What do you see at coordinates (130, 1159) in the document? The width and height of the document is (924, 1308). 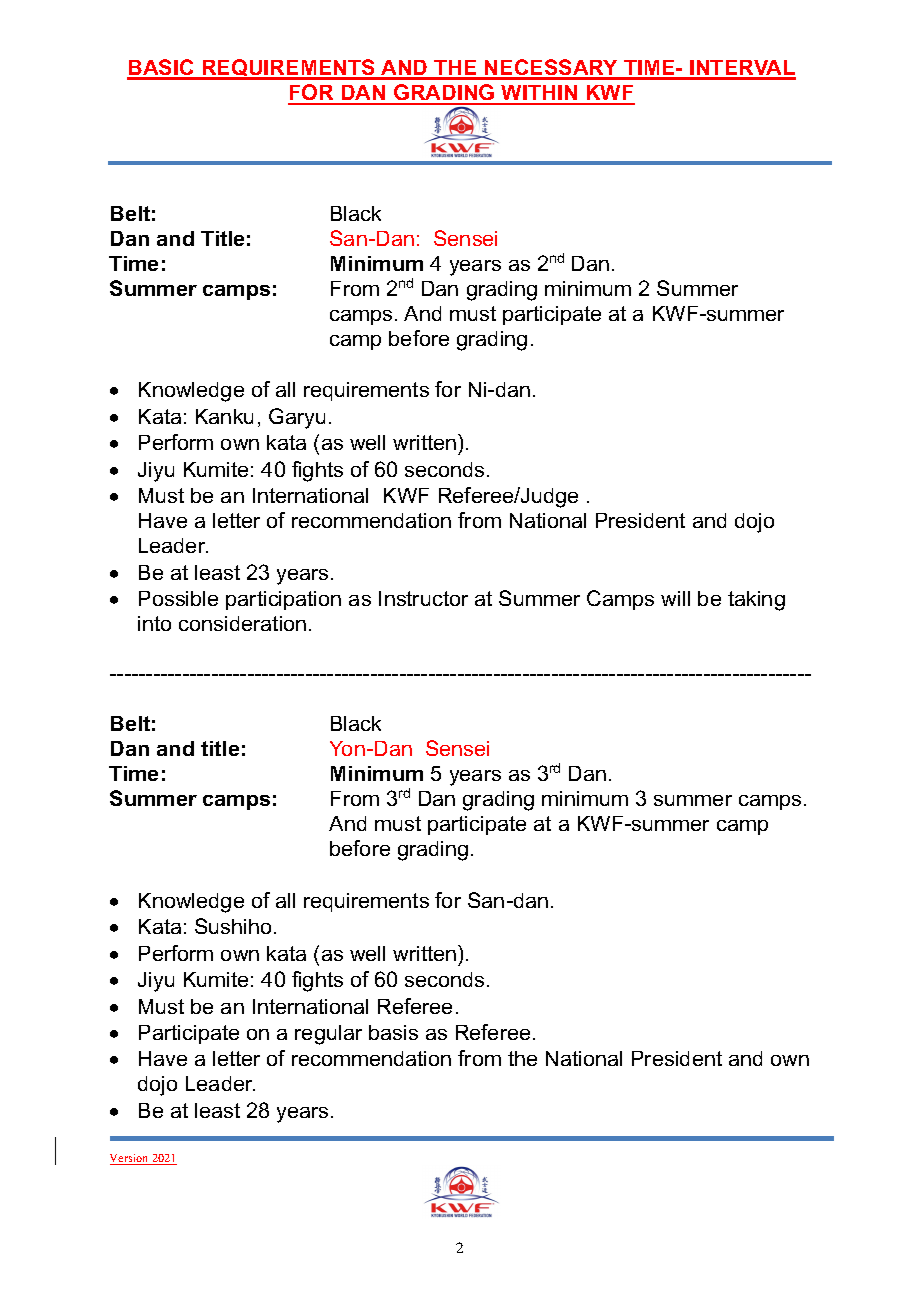 I see `Version` at bounding box center [130, 1159].
